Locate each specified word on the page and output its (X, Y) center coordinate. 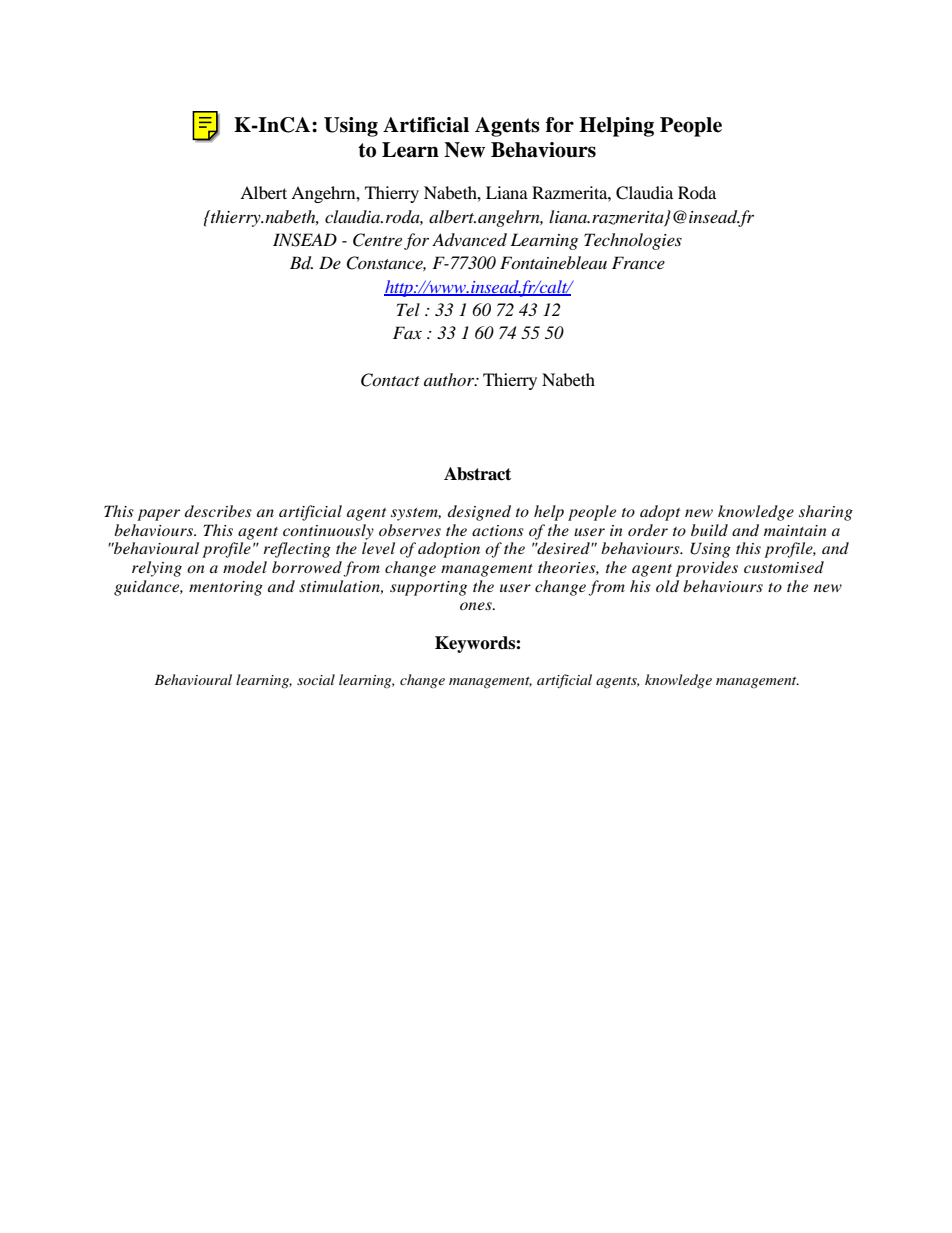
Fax (407, 332)
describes (218, 511)
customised (784, 567)
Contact (390, 380)
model (245, 567)
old (667, 586)
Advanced (469, 239)
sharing (826, 513)
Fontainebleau (553, 262)
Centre (377, 240)
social (316, 679)
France (638, 262)
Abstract (477, 474)
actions (498, 530)
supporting (428, 588)
